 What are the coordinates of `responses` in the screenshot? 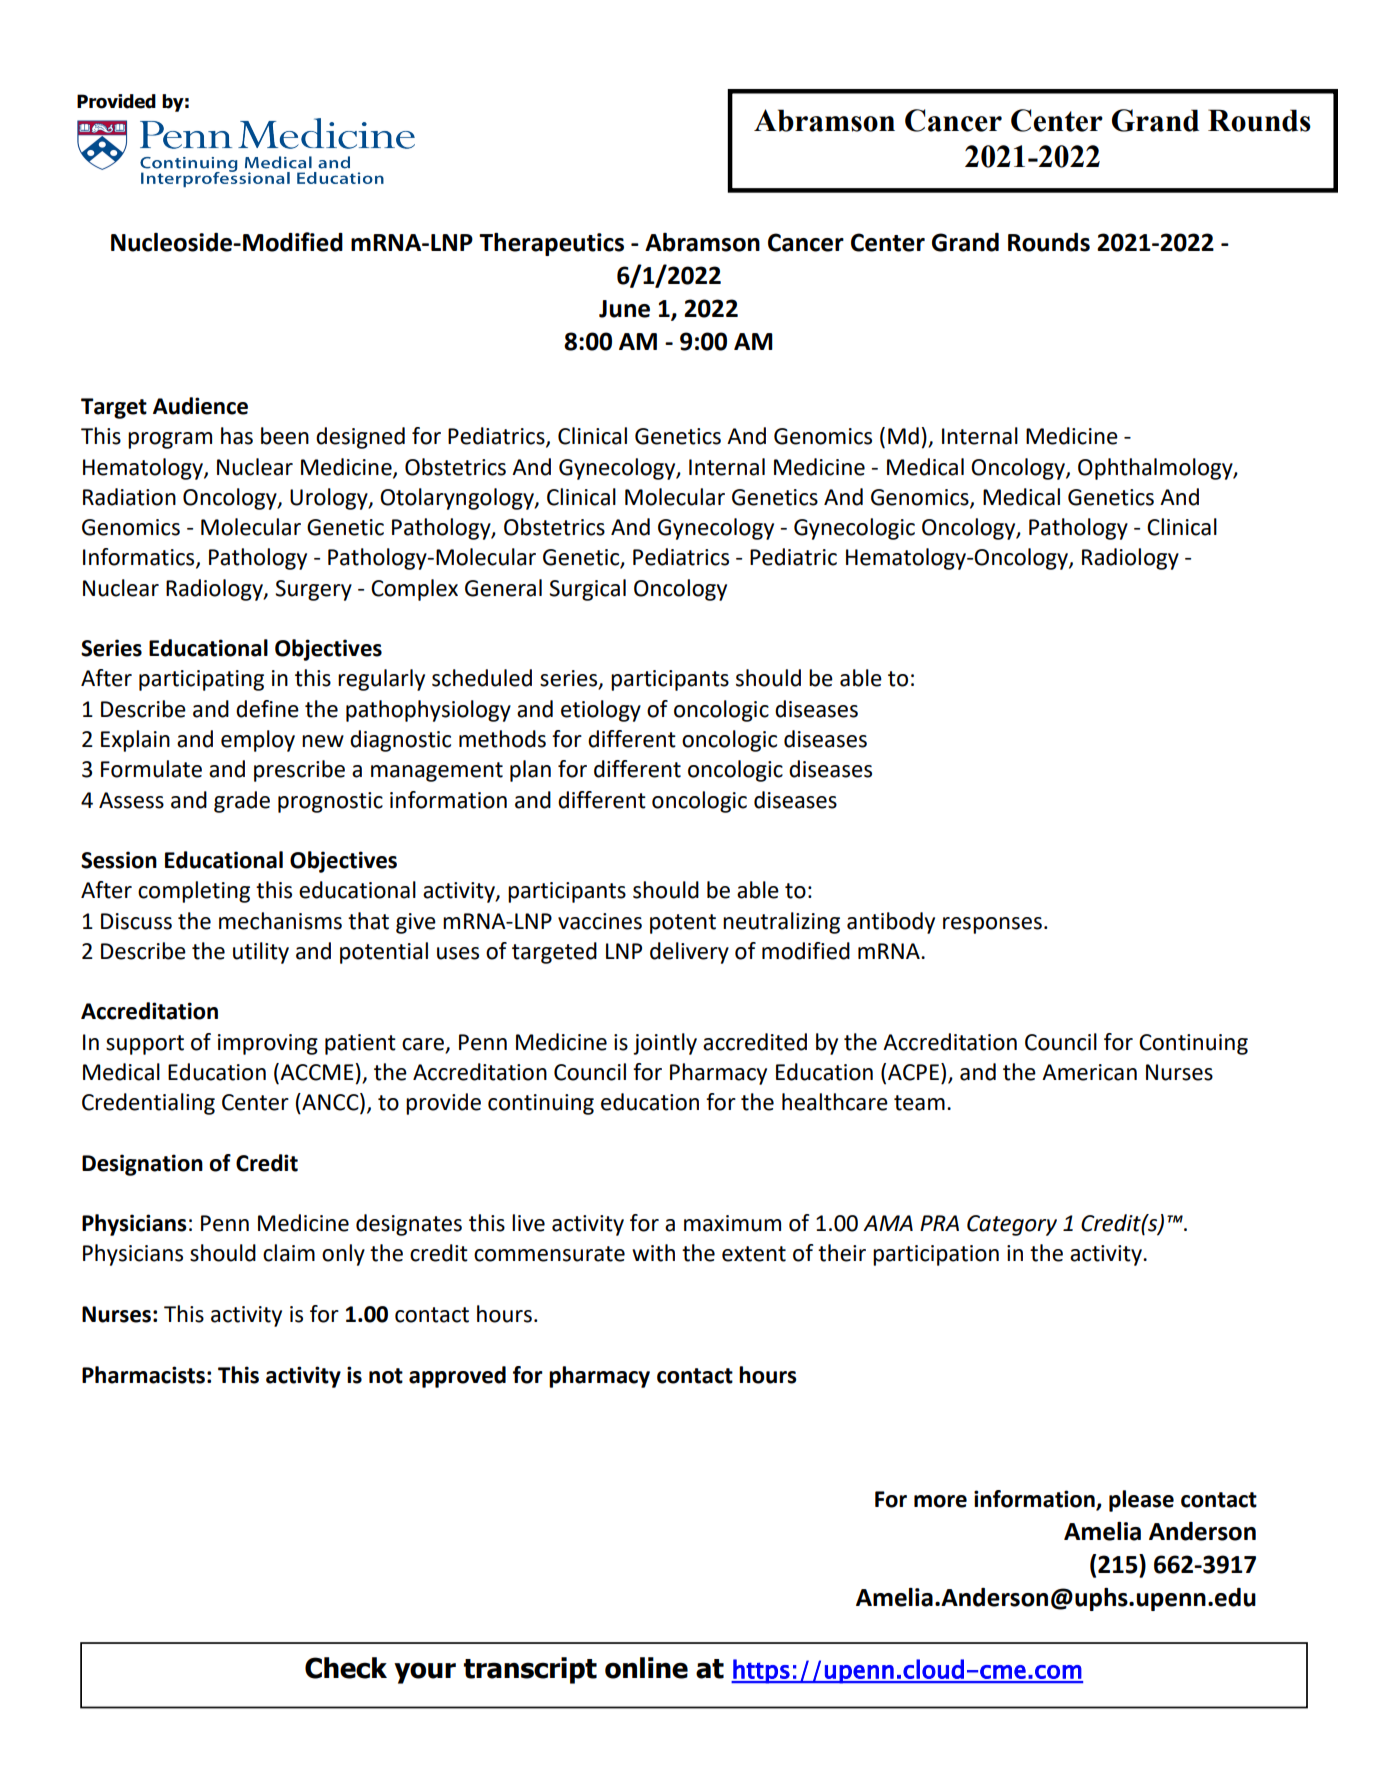 It's located at (992, 925).
